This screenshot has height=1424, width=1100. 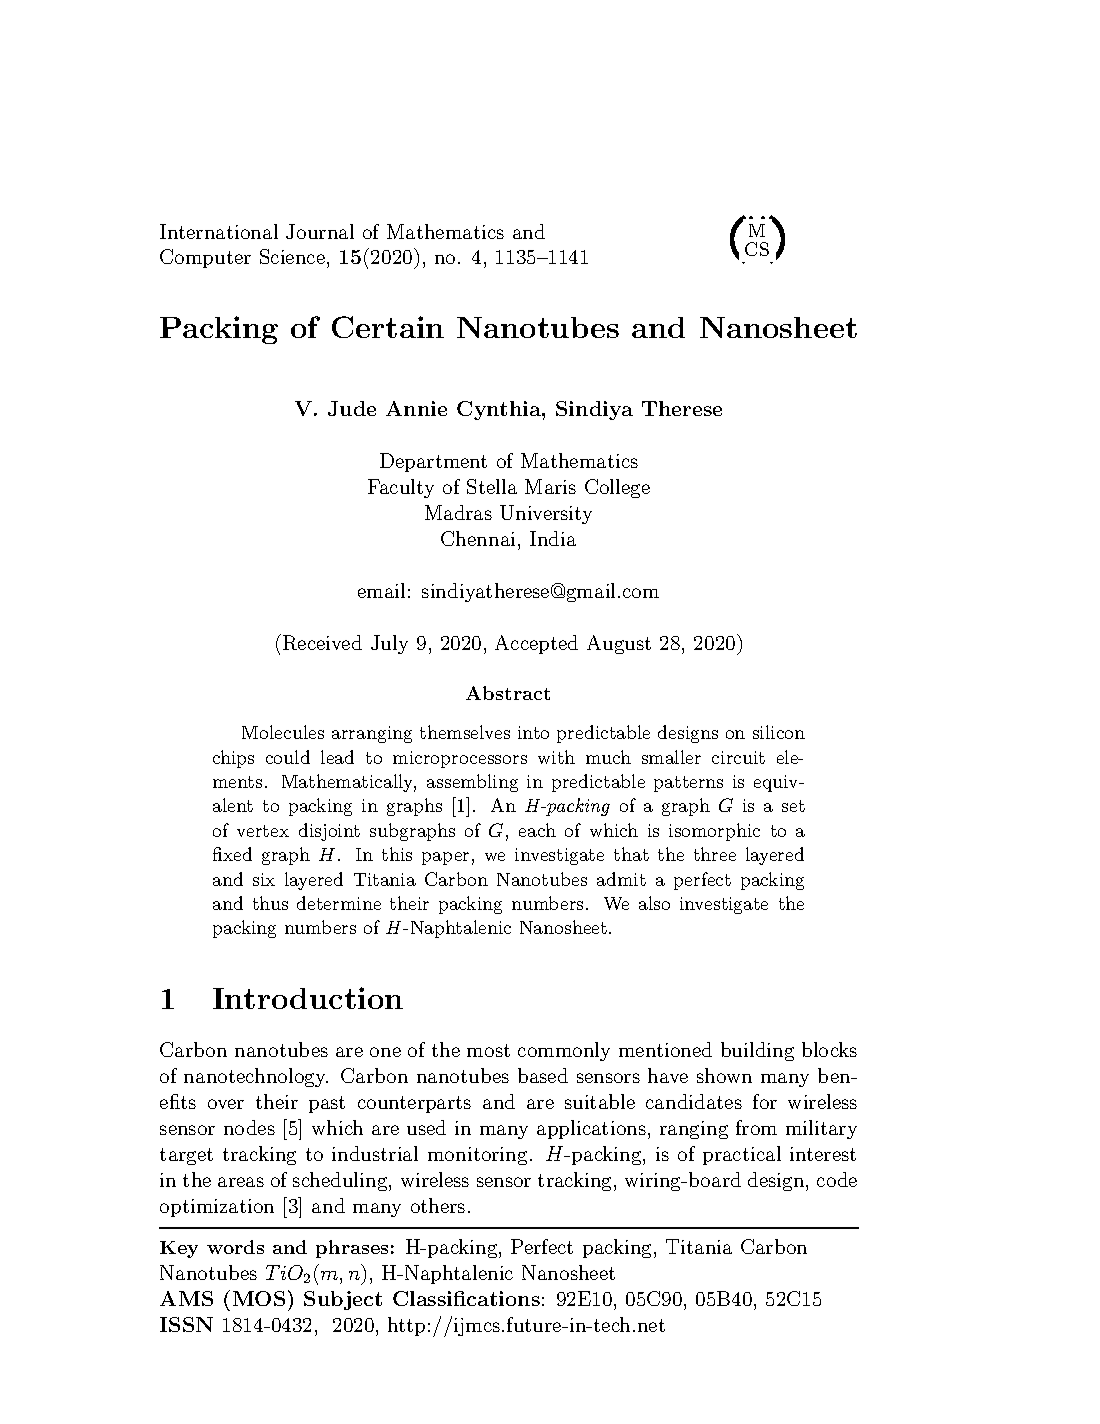 I want to click on College, so click(x=617, y=488).
